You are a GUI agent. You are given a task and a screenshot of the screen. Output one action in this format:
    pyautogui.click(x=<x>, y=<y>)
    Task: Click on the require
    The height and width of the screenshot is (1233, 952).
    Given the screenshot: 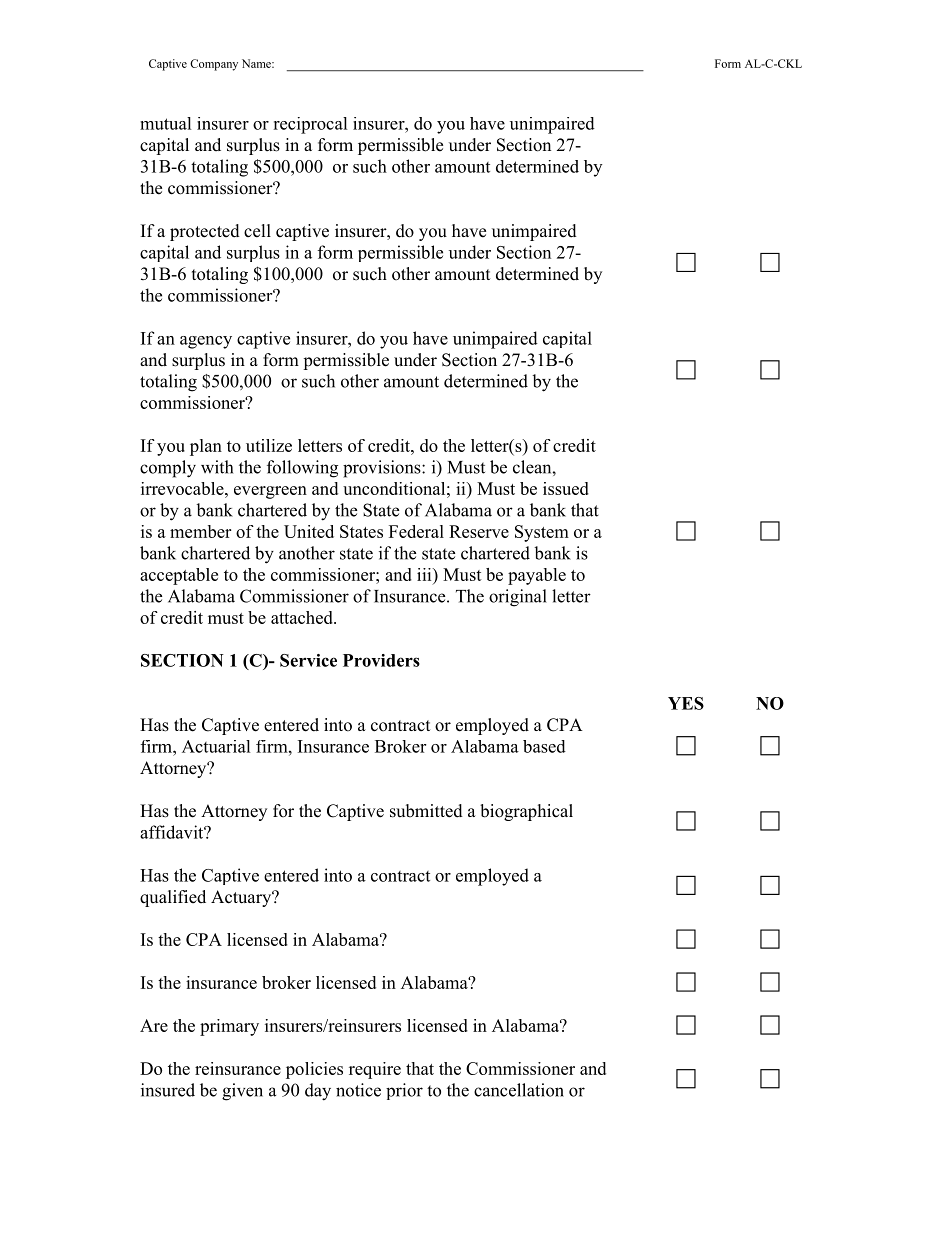 What is the action you would take?
    pyautogui.click(x=375, y=1070)
